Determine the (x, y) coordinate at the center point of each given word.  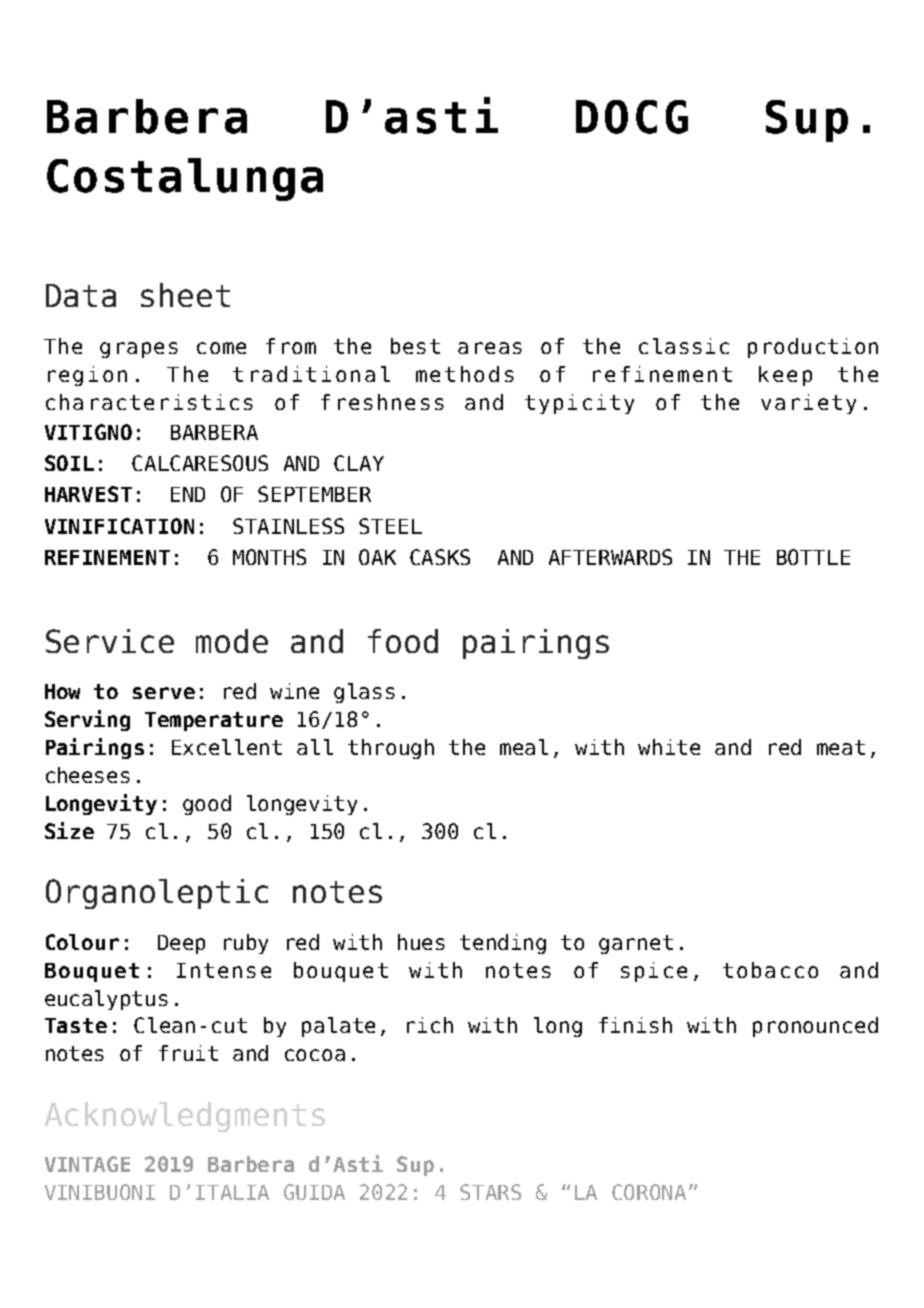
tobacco (770, 970)
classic (684, 346)
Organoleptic (157, 894)
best (415, 346)
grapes (139, 350)
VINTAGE (87, 1164)
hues (421, 942)
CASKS (440, 557)
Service (110, 641)
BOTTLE (813, 557)
